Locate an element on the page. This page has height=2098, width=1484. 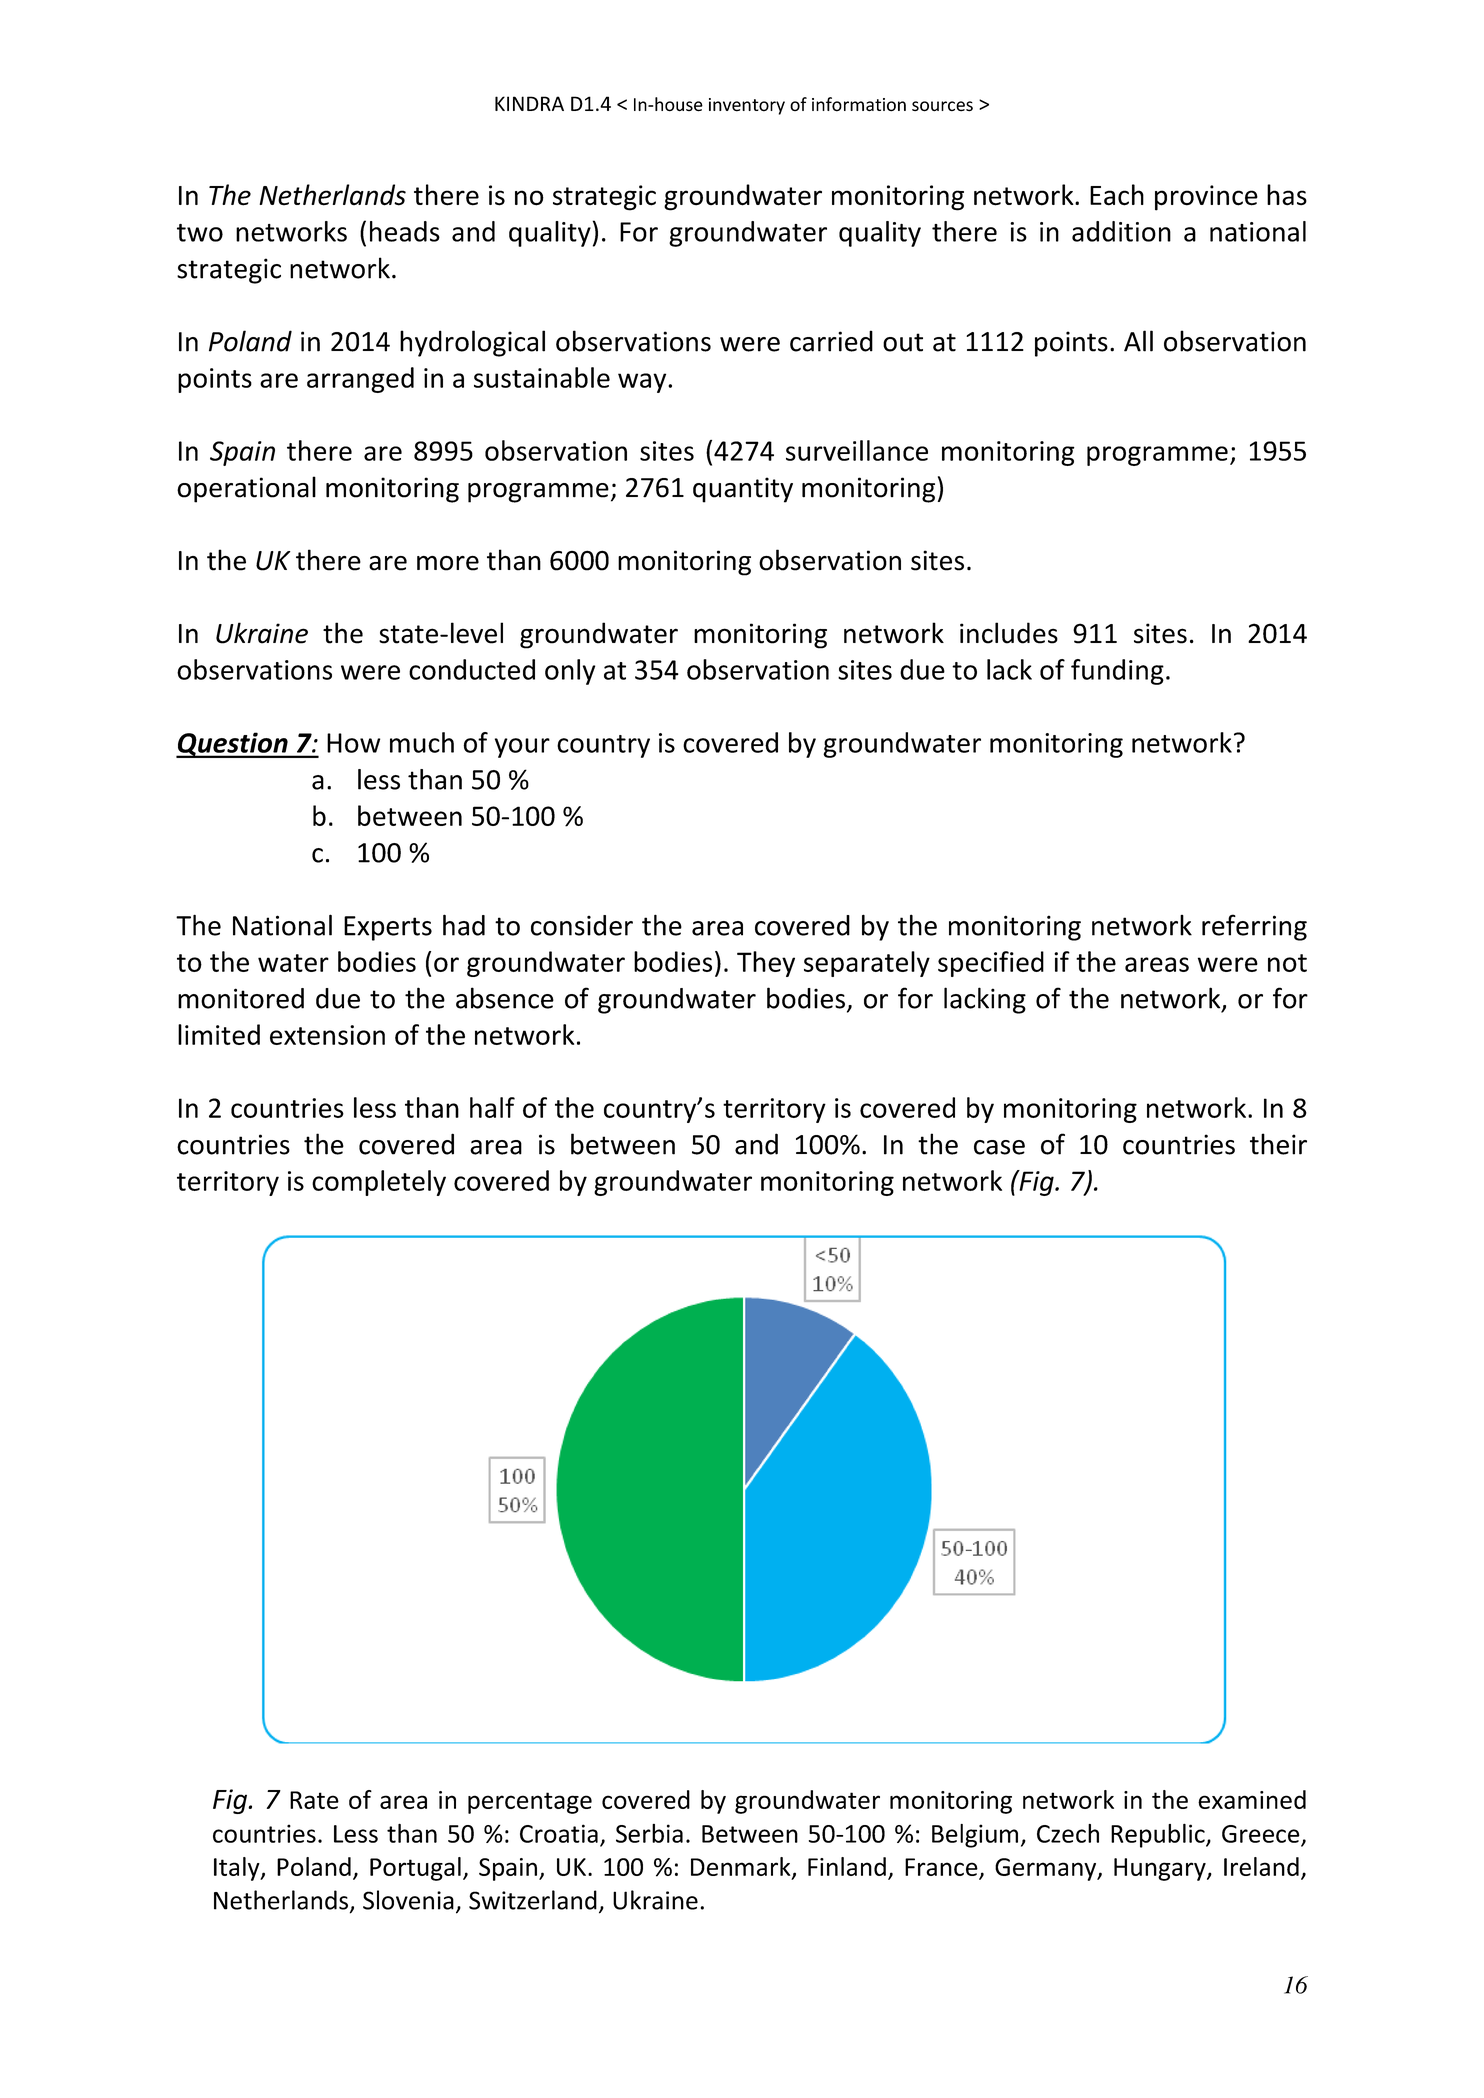
referring is located at coordinates (1254, 927).
